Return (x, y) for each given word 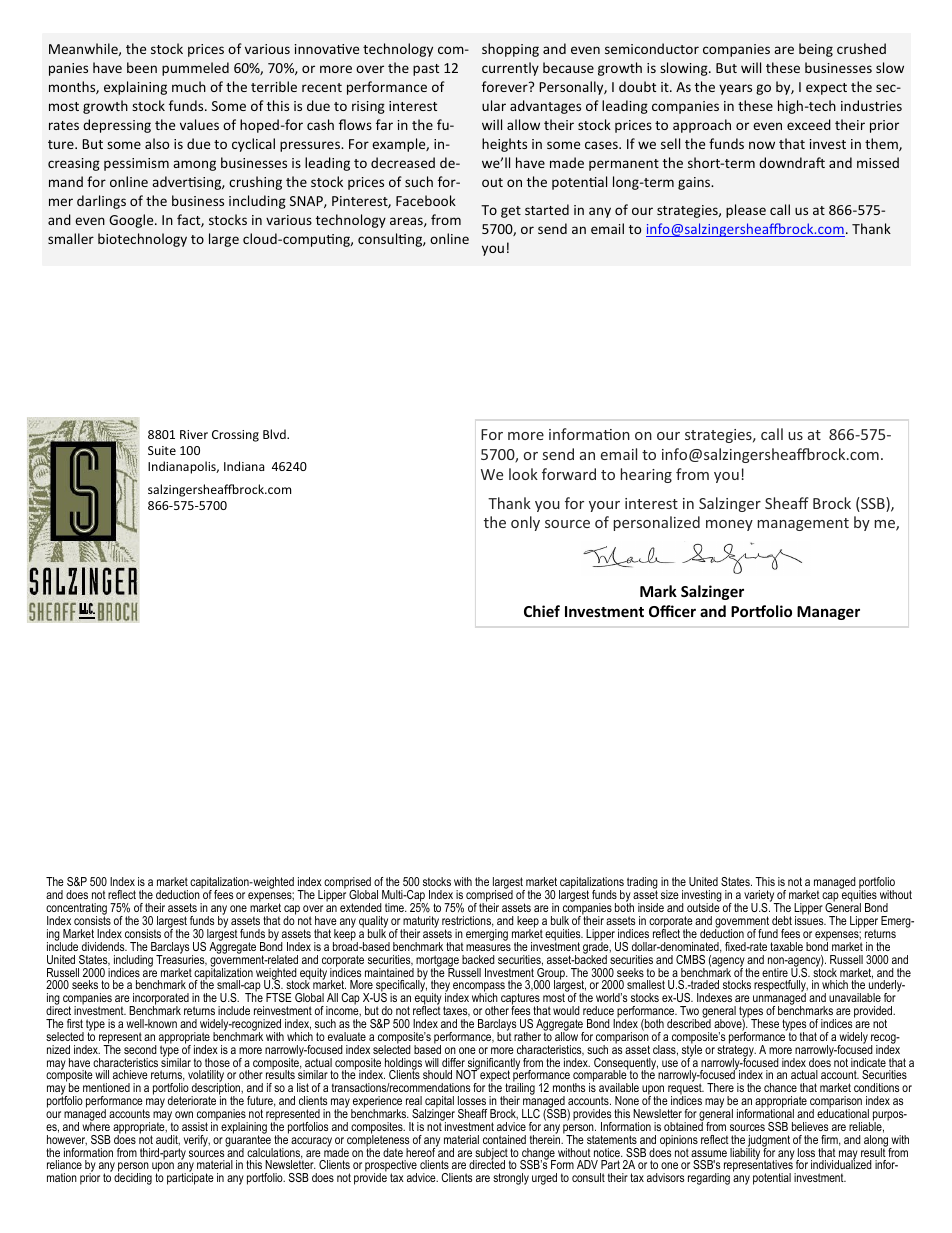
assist (195, 1126)
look (523, 474)
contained (504, 1139)
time (395, 907)
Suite (162, 450)
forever (506, 86)
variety (760, 897)
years (735, 89)
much (189, 86)
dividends (104, 946)
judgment (768, 1142)
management (803, 524)
